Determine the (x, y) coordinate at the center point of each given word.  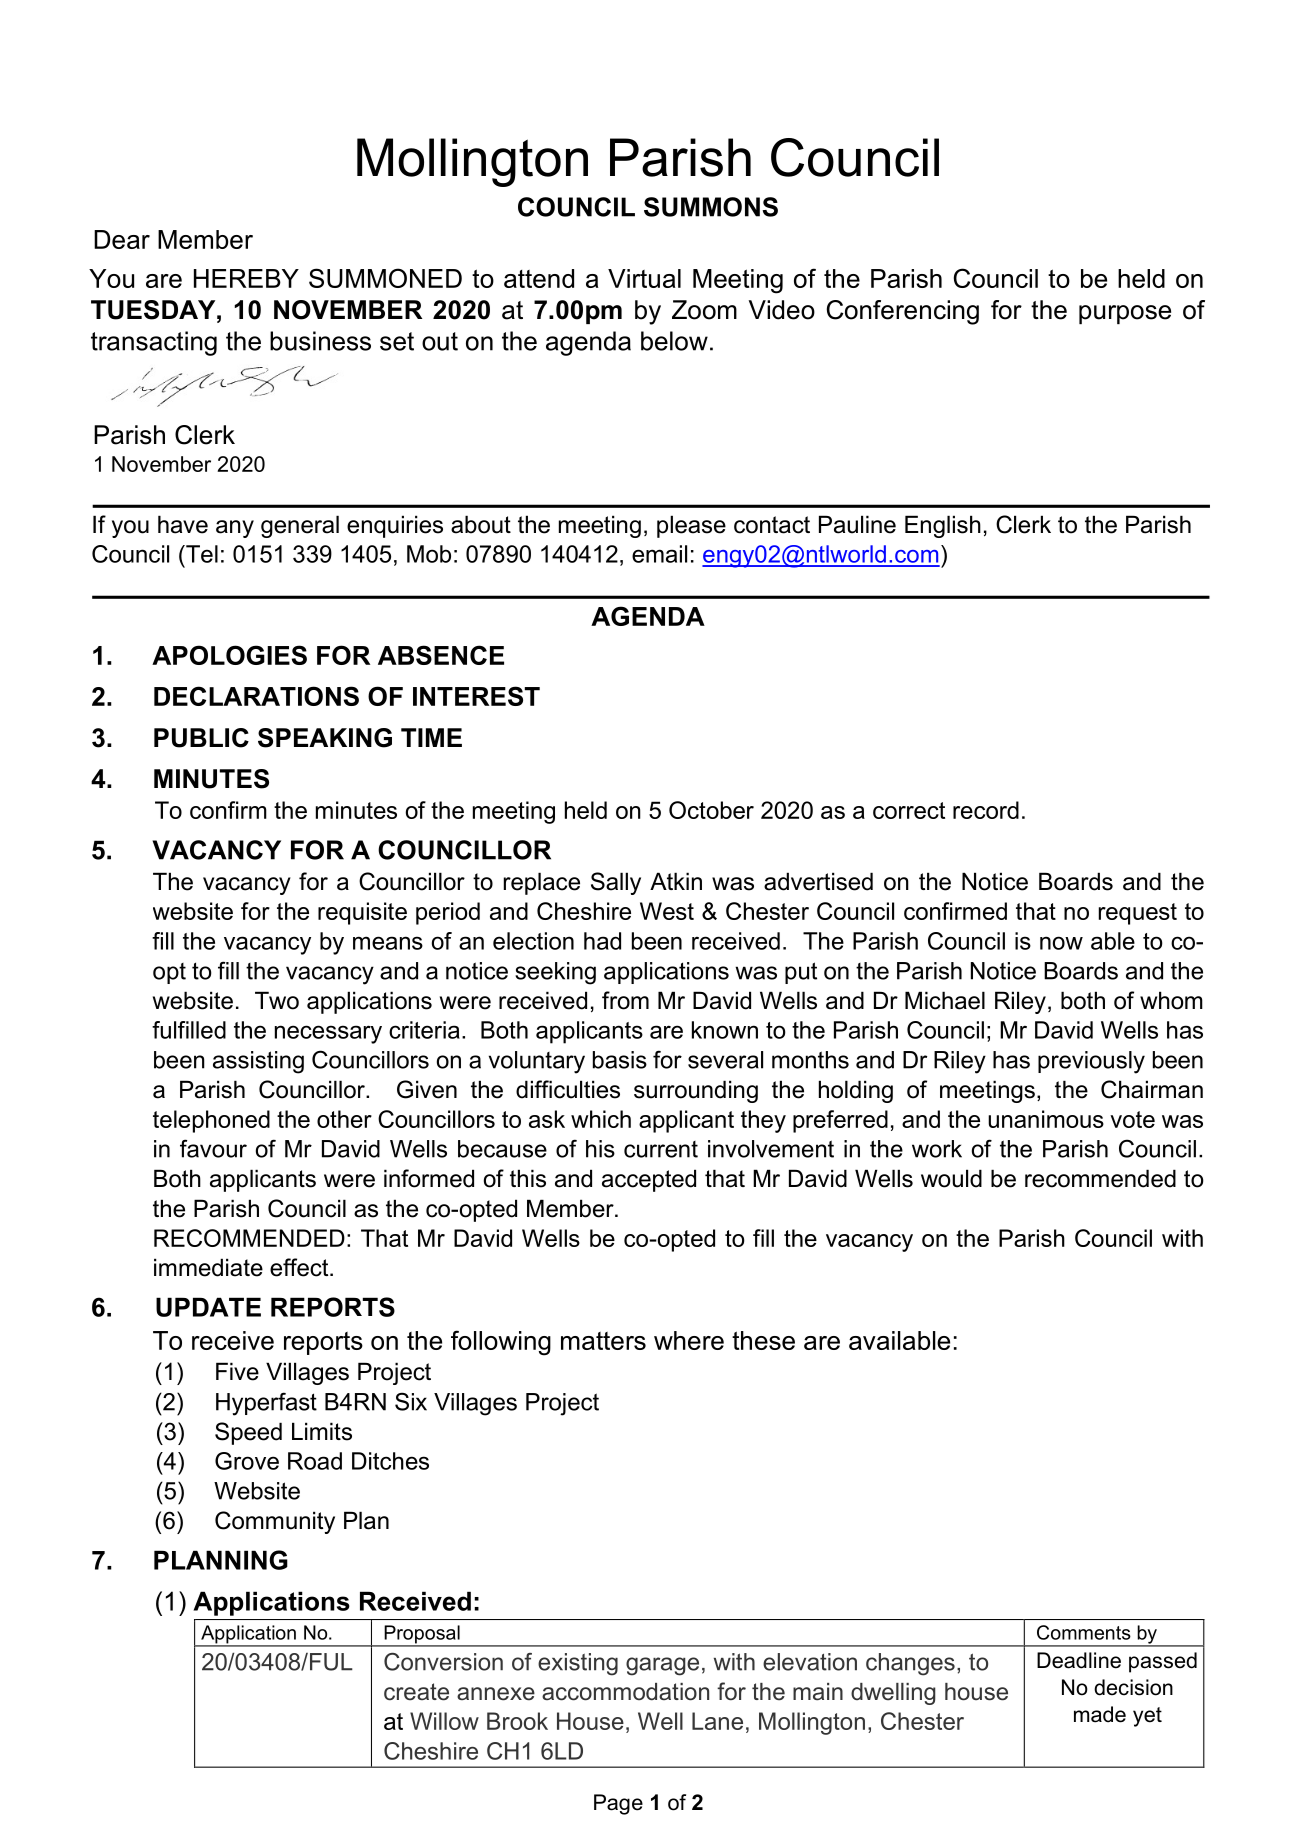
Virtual (644, 278)
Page (618, 1804)
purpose (1125, 314)
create (416, 1692)
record (986, 810)
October (711, 810)
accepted (649, 1180)
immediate (208, 1267)
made (1100, 1714)
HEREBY (246, 278)
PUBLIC (201, 738)
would (951, 1178)
